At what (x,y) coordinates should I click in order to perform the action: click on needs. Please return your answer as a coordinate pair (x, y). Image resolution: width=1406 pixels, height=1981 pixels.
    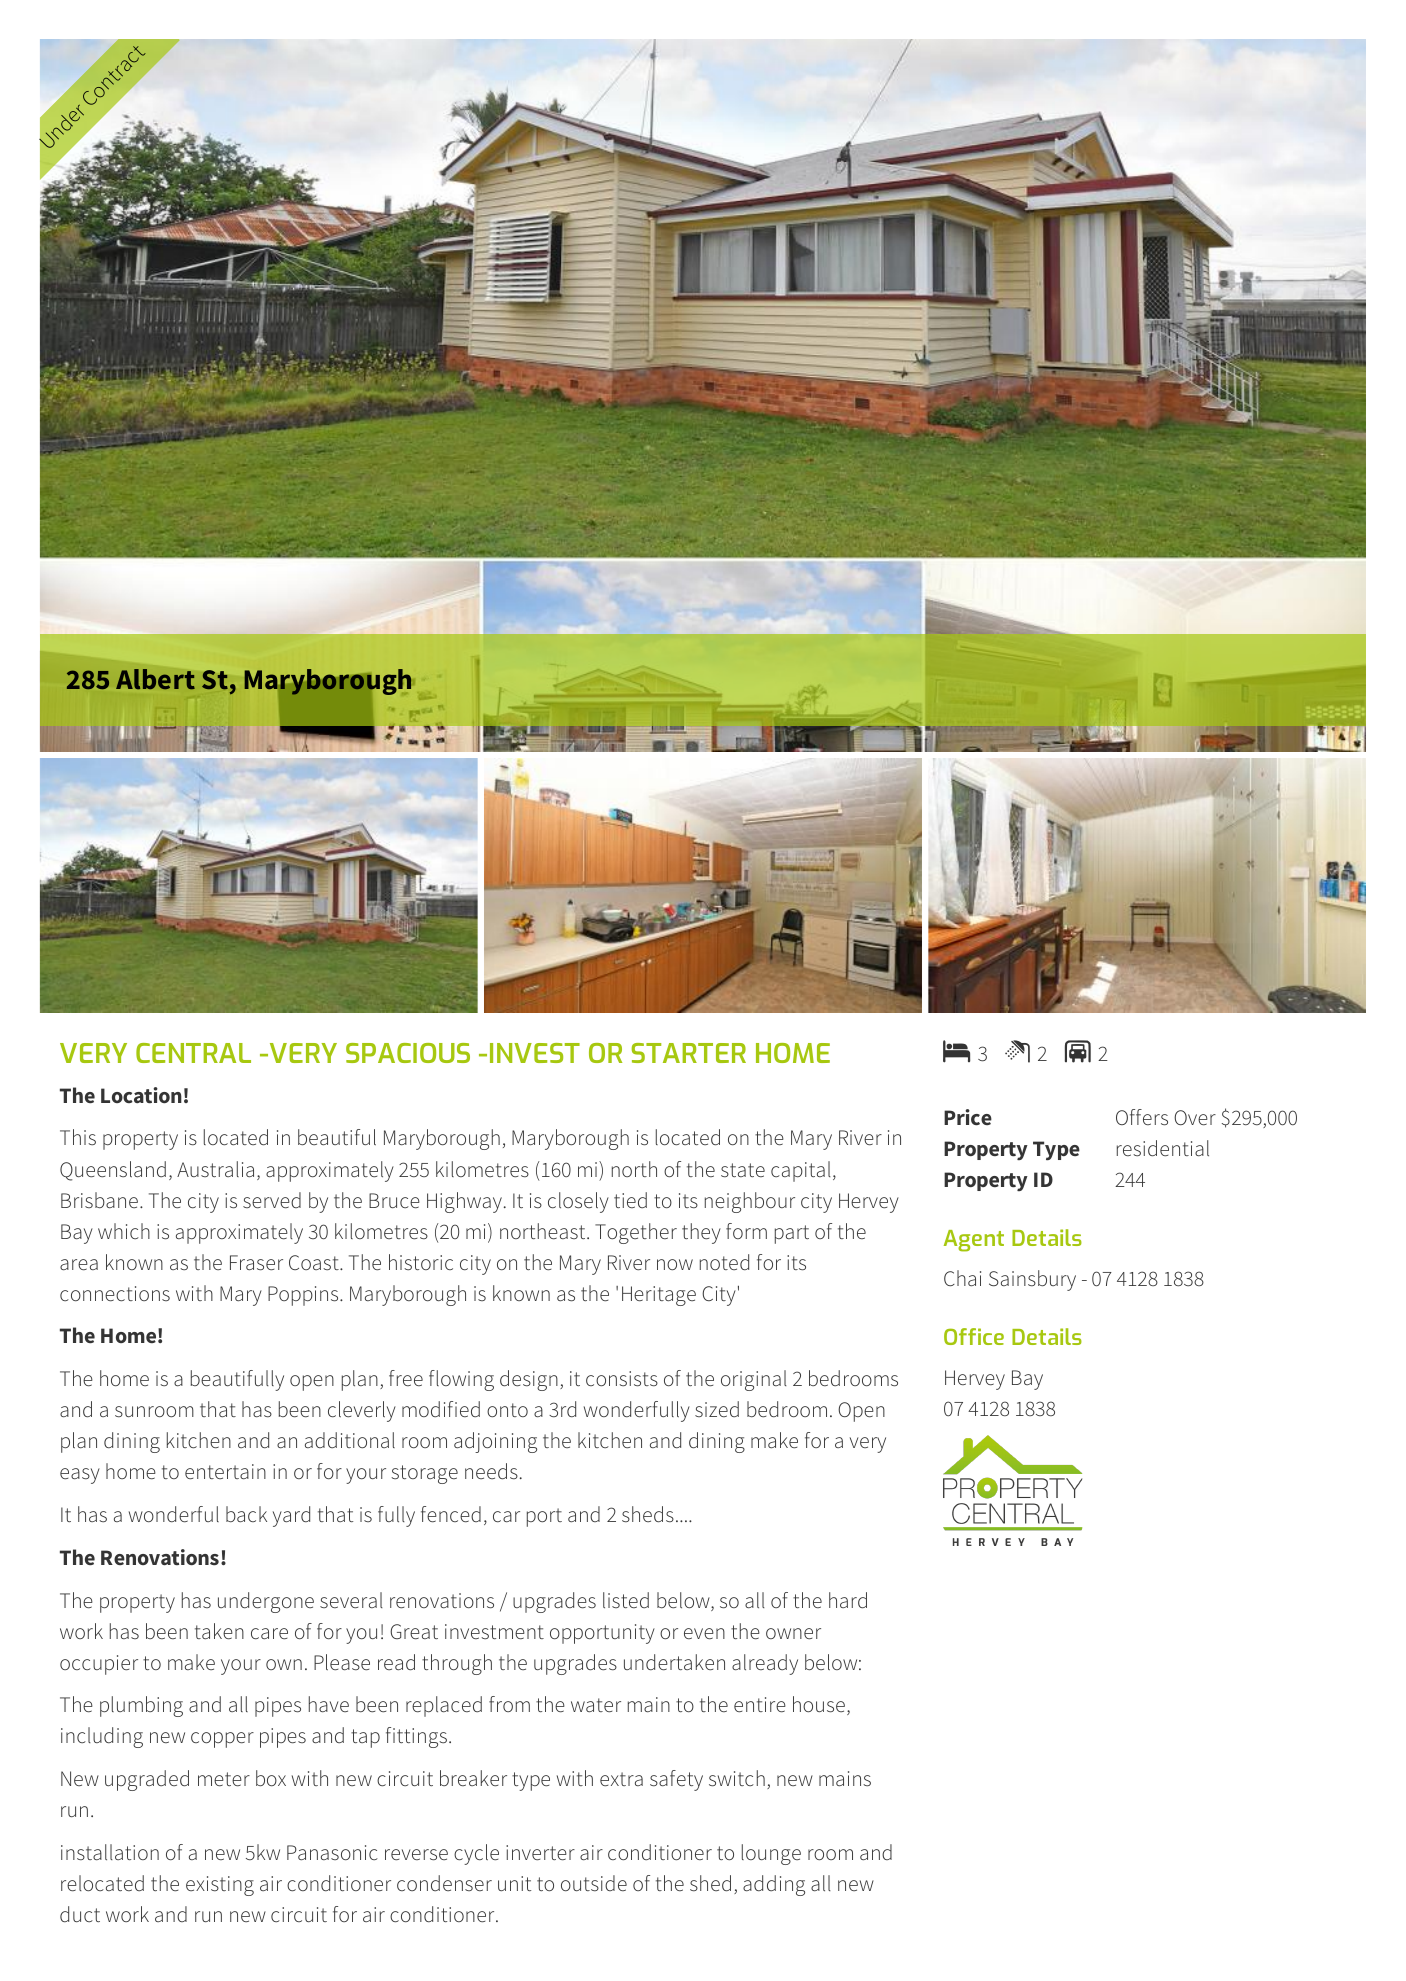
    Looking at the image, I should click on (491, 1471).
